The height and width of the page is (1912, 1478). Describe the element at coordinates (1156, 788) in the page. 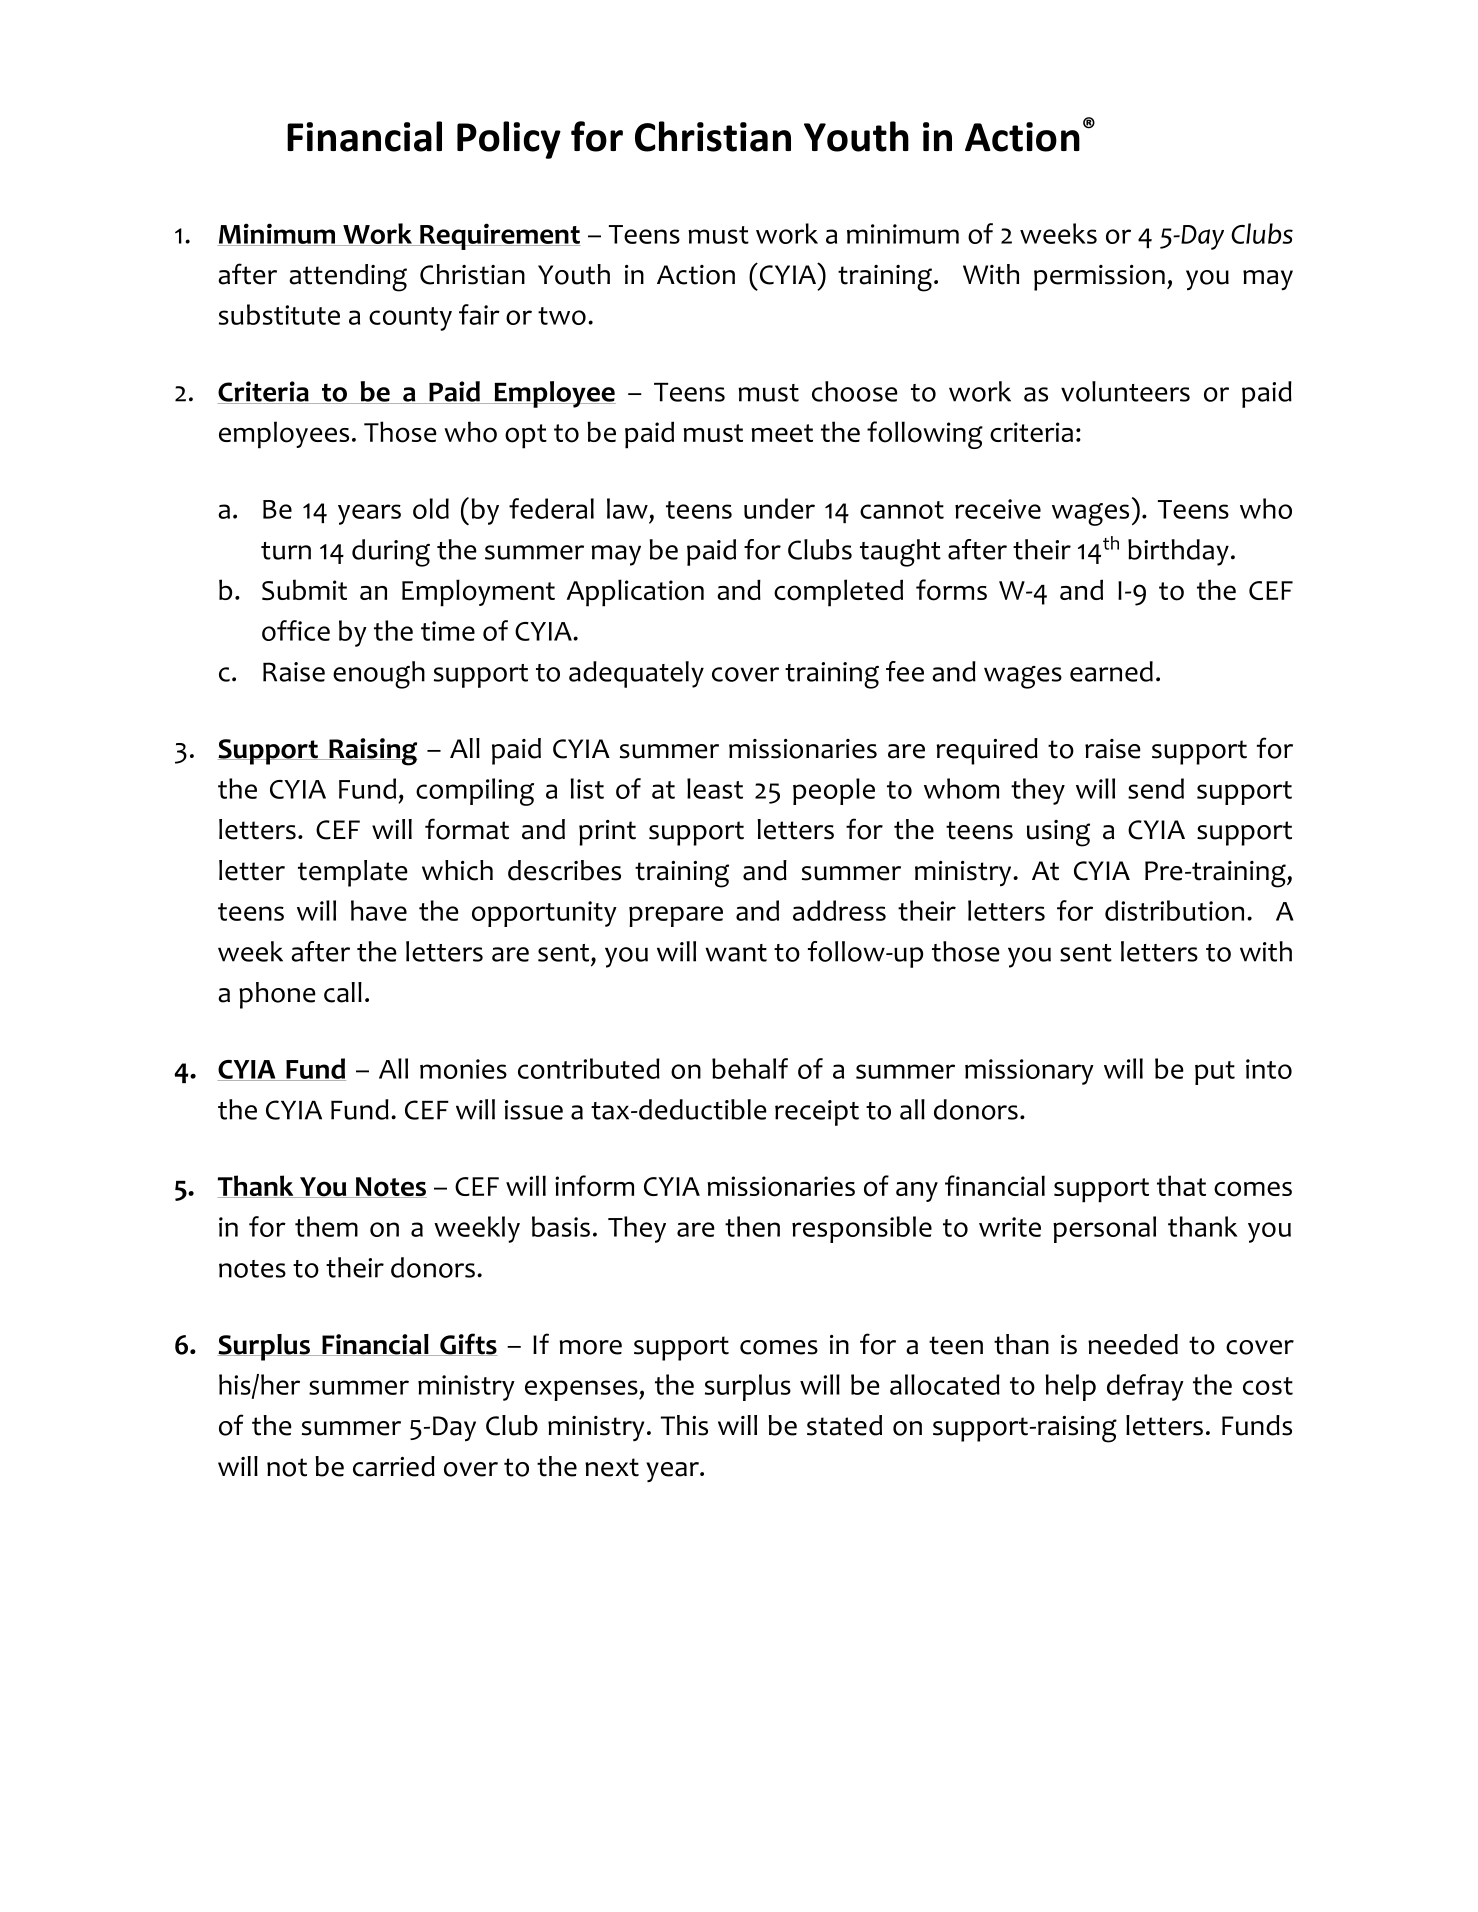

I see `send` at that location.
